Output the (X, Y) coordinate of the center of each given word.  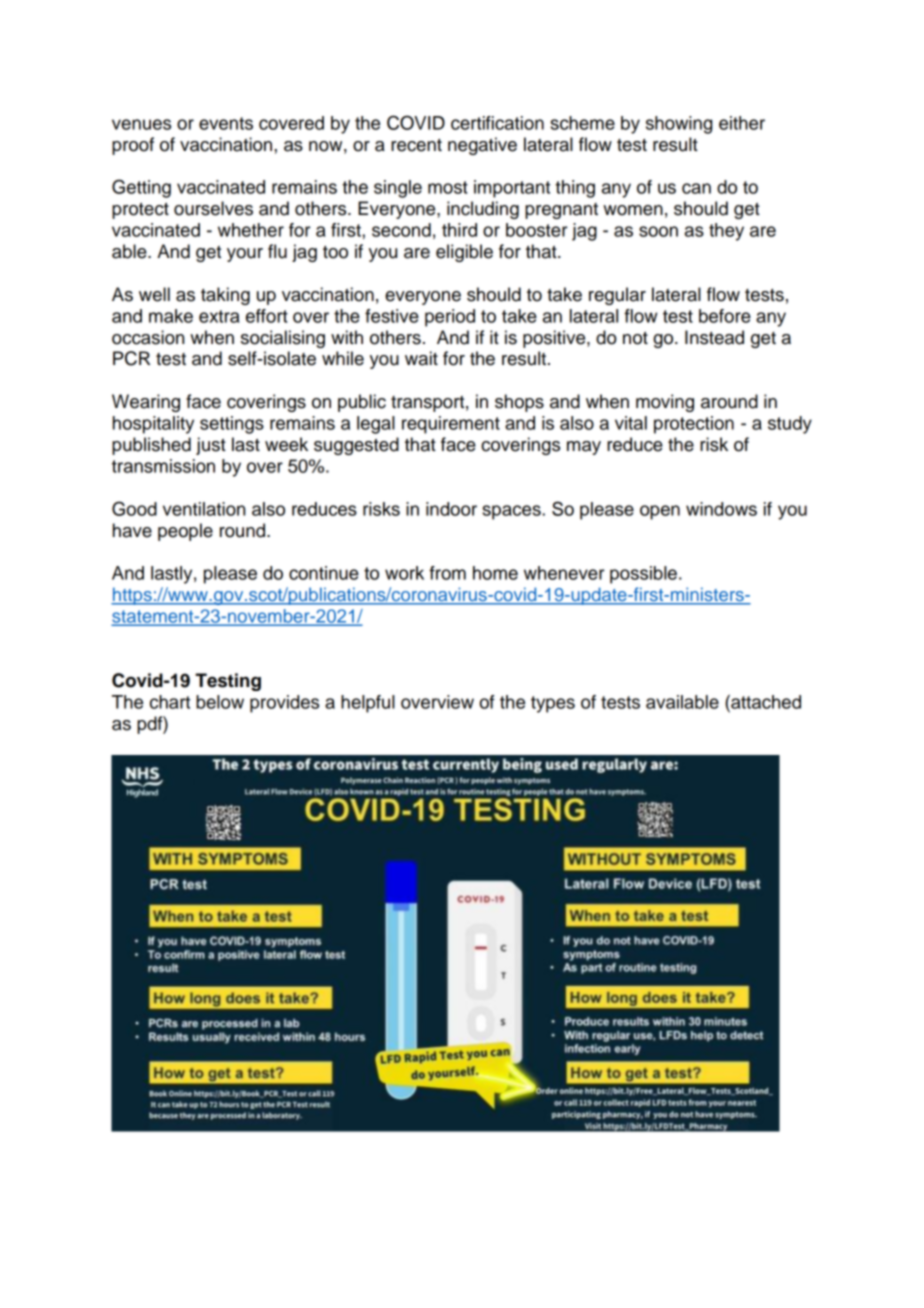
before (725, 316)
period (450, 318)
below (220, 702)
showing (679, 125)
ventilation (204, 509)
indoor (451, 509)
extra (219, 316)
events (226, 123)
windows (721, 509)
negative (482, 146)
